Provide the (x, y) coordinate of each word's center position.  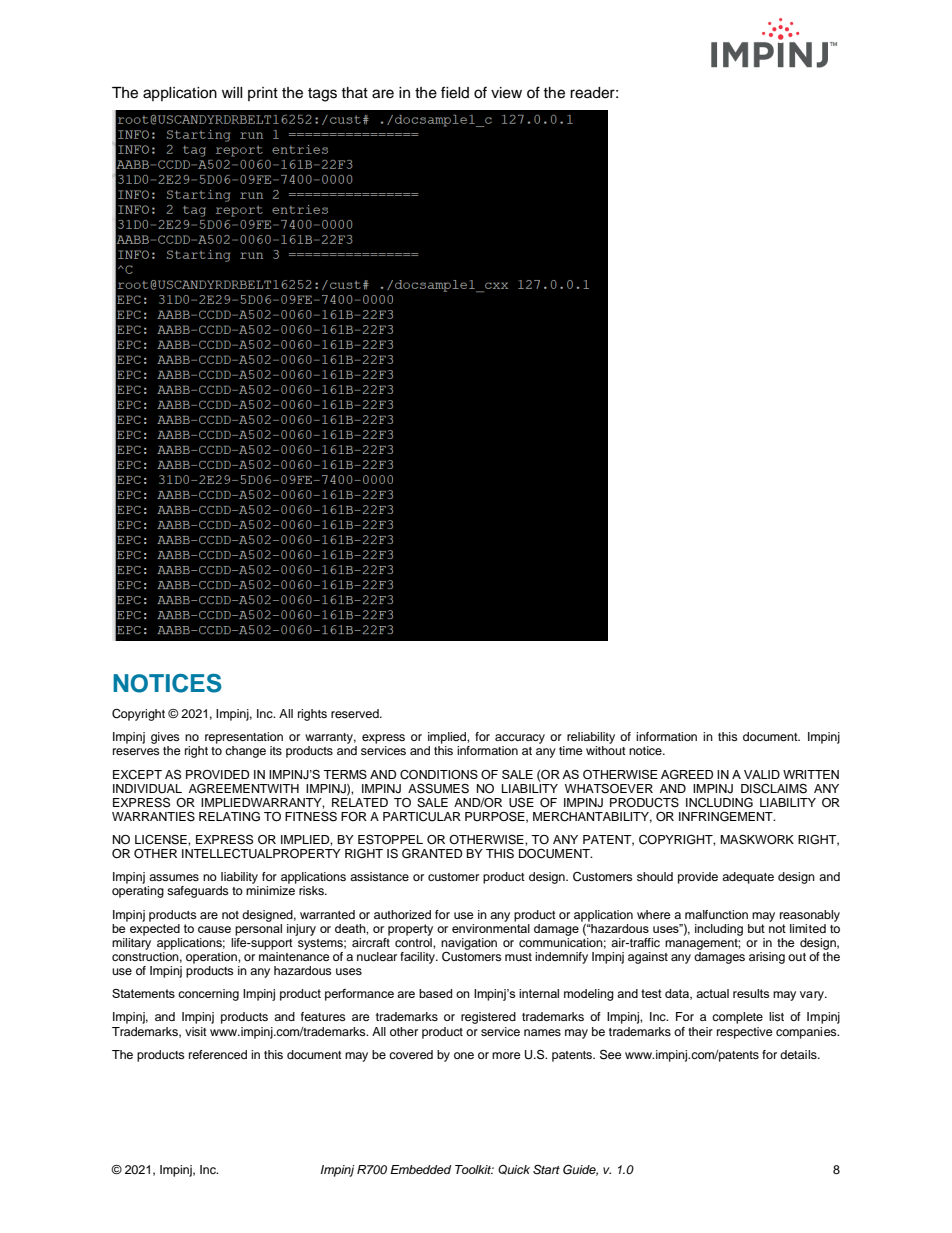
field (455, 92)
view (506, 93)
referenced (218, 1054)
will (232, 92)
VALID (762, 774)
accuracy (520, 739)
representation (244, 738)
